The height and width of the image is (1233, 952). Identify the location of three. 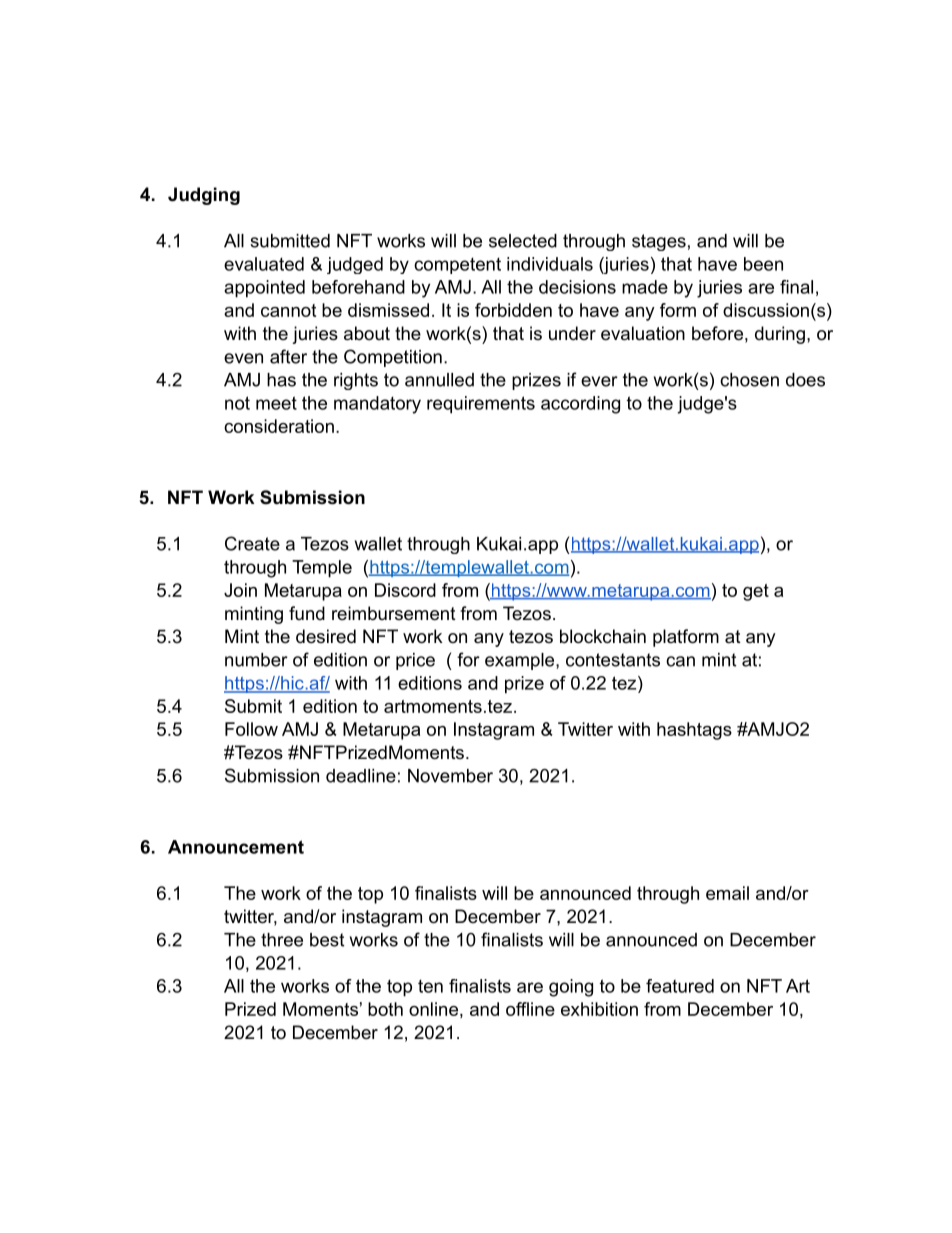
(282, 940).
